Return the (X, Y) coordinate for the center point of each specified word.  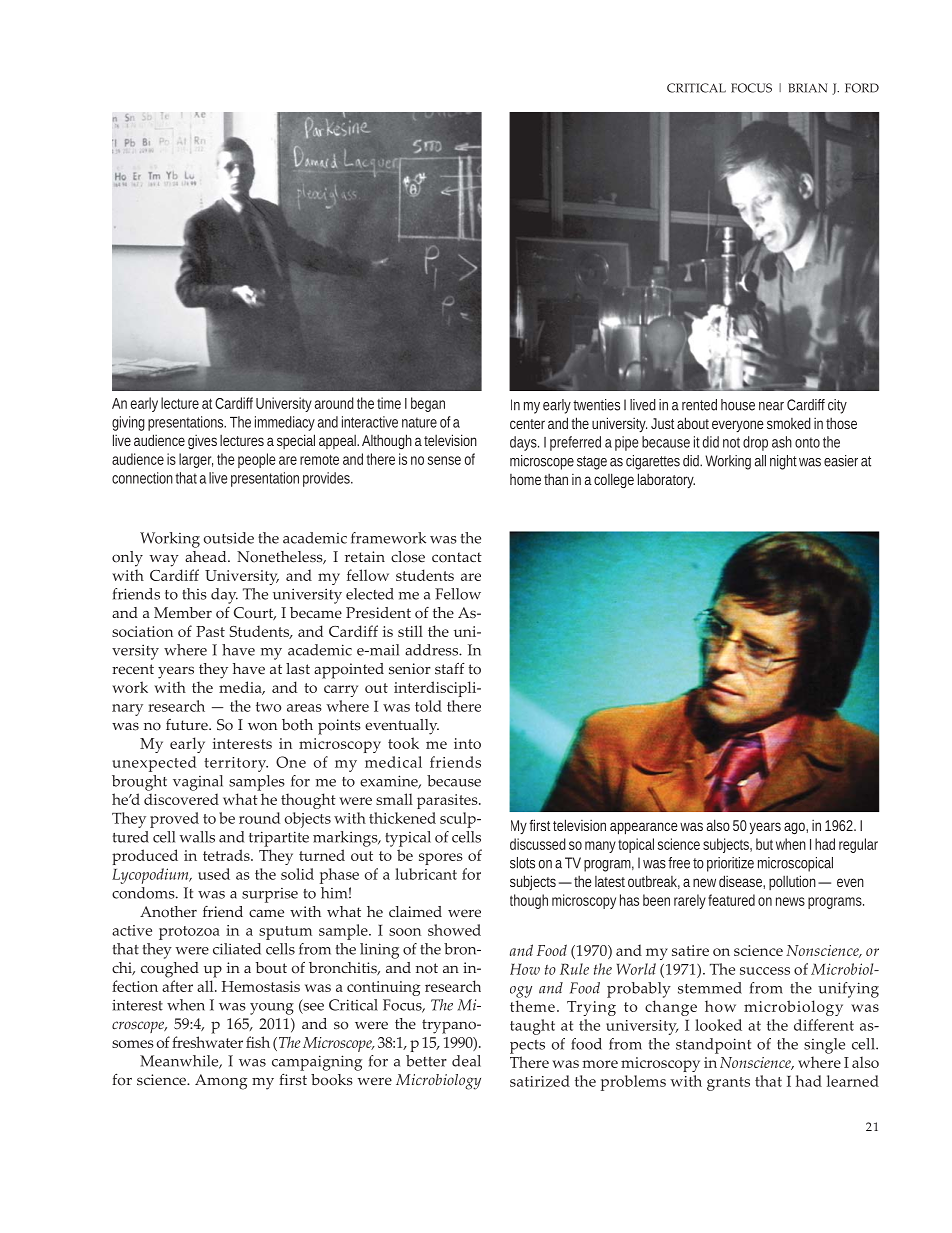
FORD (862, 88)
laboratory (666, 480)
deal (466, 1061)
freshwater (207, 1042)
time (389, 403)
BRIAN (807, 88)
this (194, 594)
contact (457, 557)
